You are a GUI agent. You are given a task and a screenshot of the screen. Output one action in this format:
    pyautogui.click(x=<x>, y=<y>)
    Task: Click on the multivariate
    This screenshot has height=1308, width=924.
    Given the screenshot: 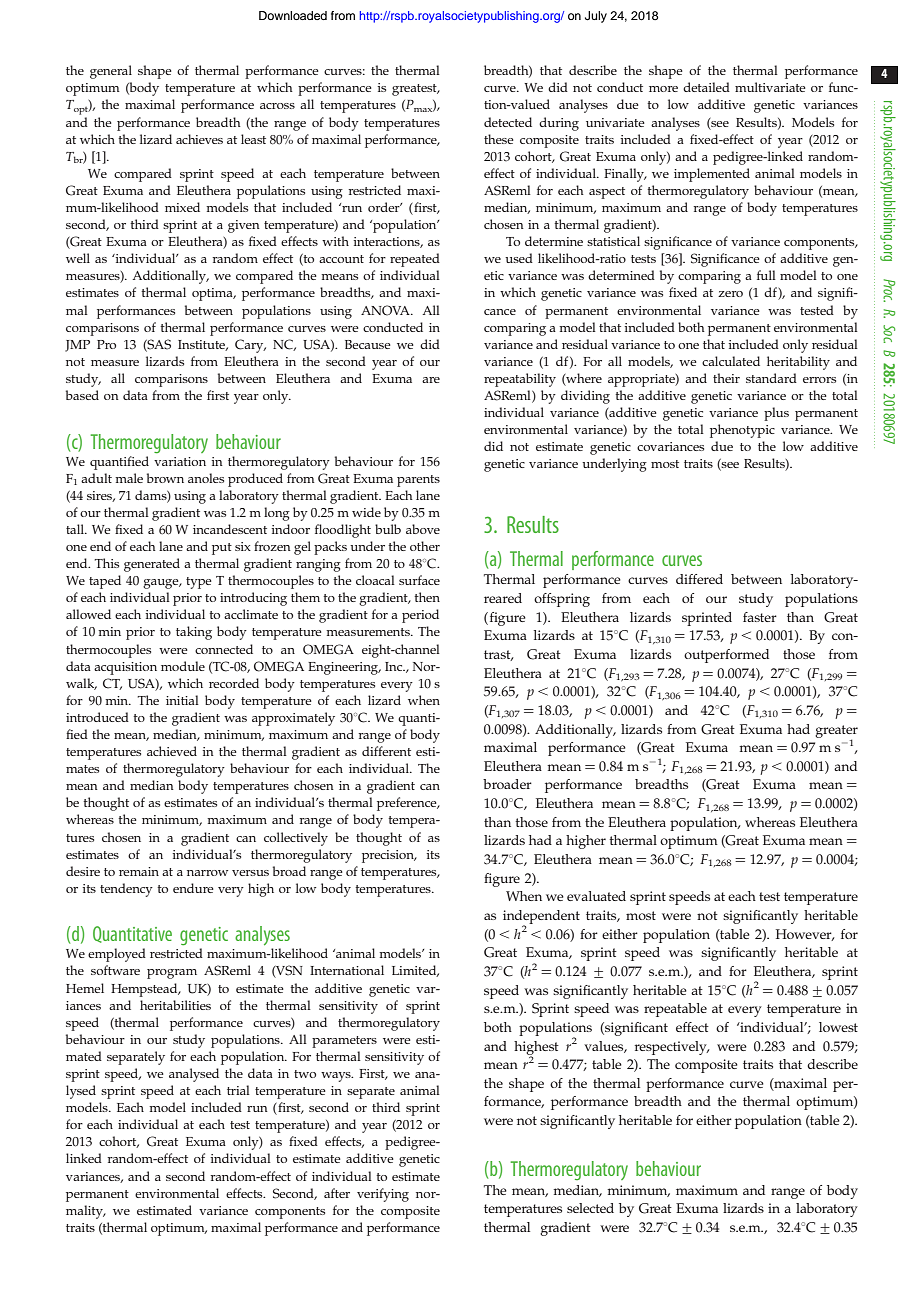 What is the action you would take?
    pyautogui.click(x=770, y=87)
